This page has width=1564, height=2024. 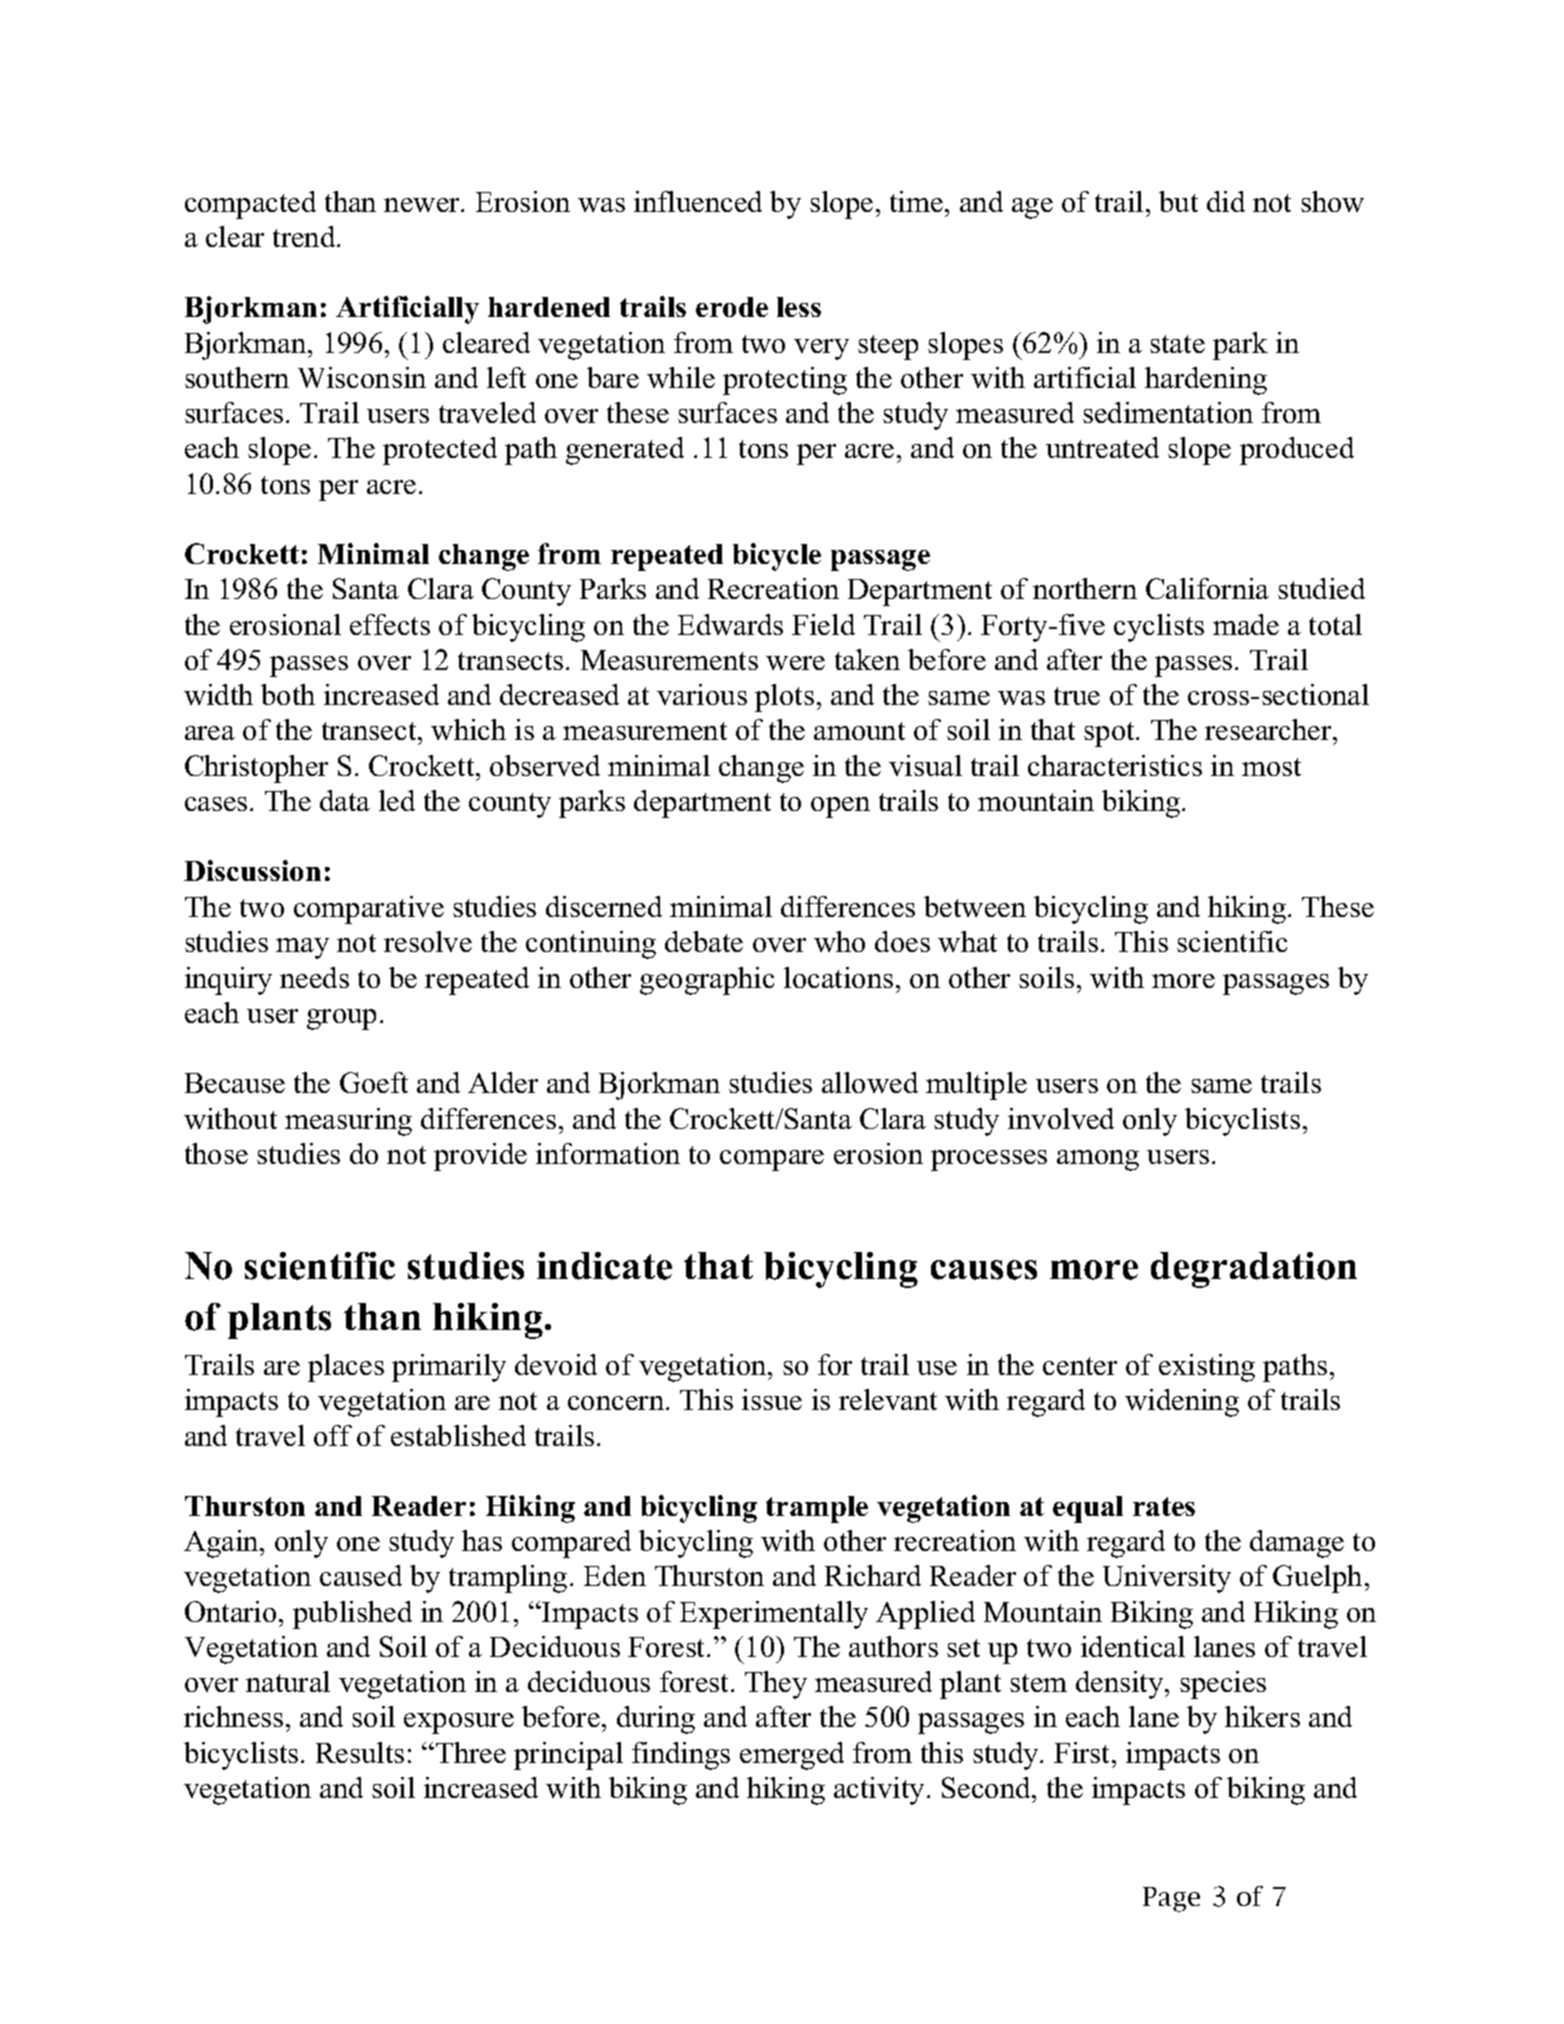 I want to click on allowed, so click(x=870, y=1082).
